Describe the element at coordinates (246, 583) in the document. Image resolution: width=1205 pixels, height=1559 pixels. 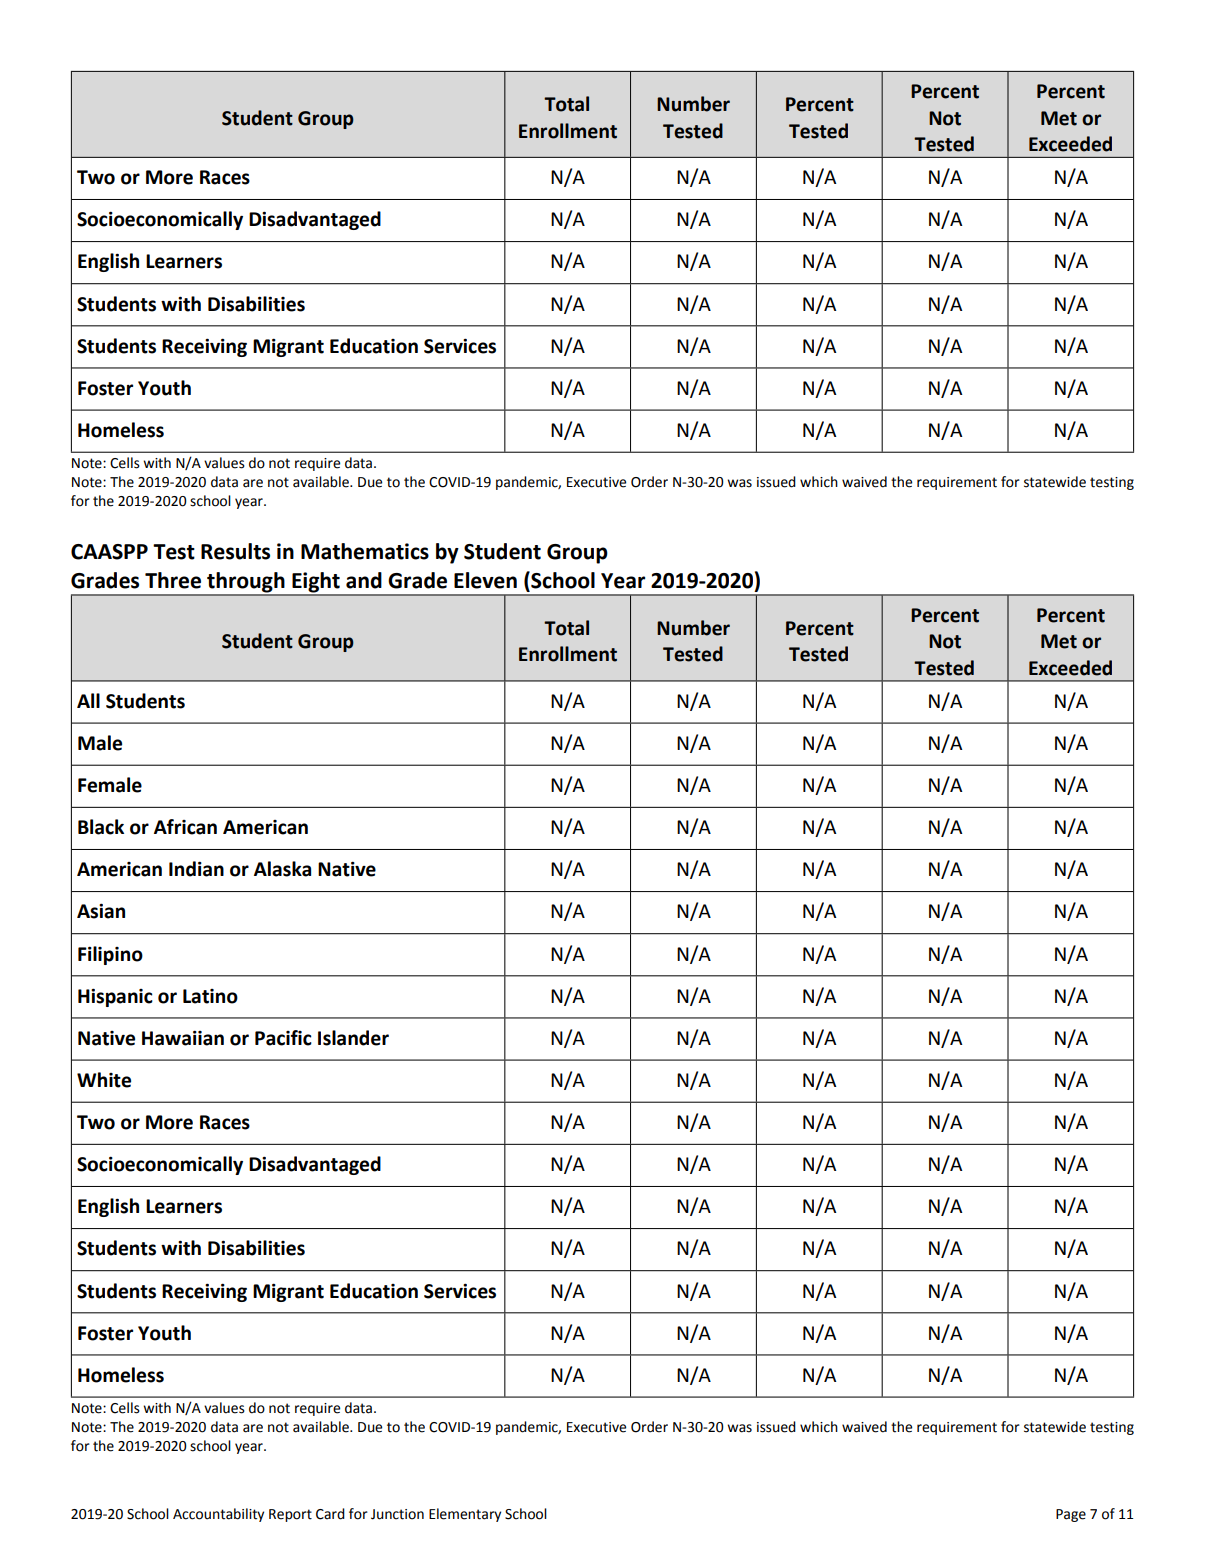
I see `through` at that location.
